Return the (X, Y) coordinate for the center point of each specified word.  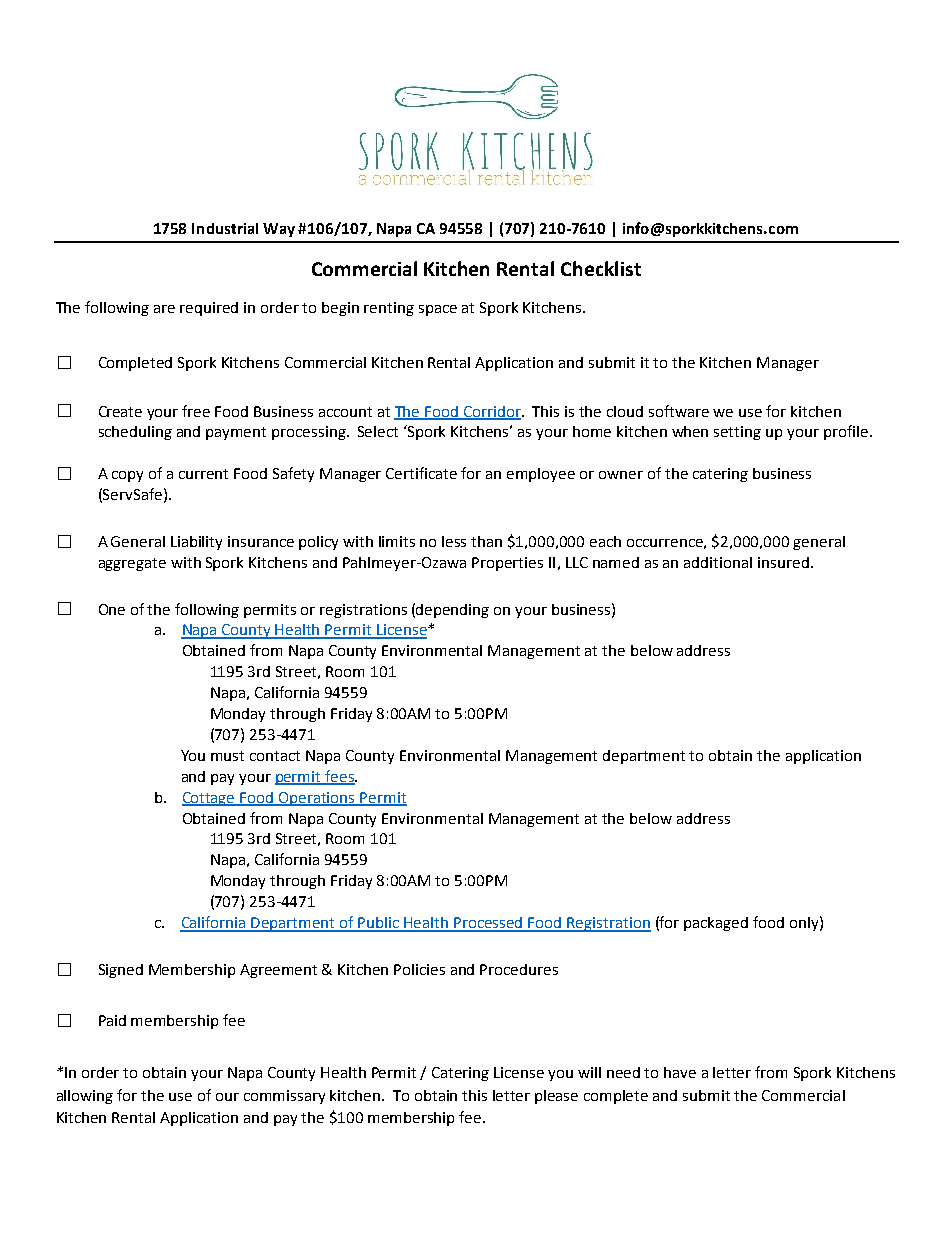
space (438, 310)
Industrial (225, 228)
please (556, 1097)
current (203, 474)
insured (783, 562)
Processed (489, 924)
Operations (317, 799)
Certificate (421, 473)
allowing (85, 1097)
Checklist (601, 268)
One (112, 609)
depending (452, 611)
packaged (716, 924)
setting (737, 433)
